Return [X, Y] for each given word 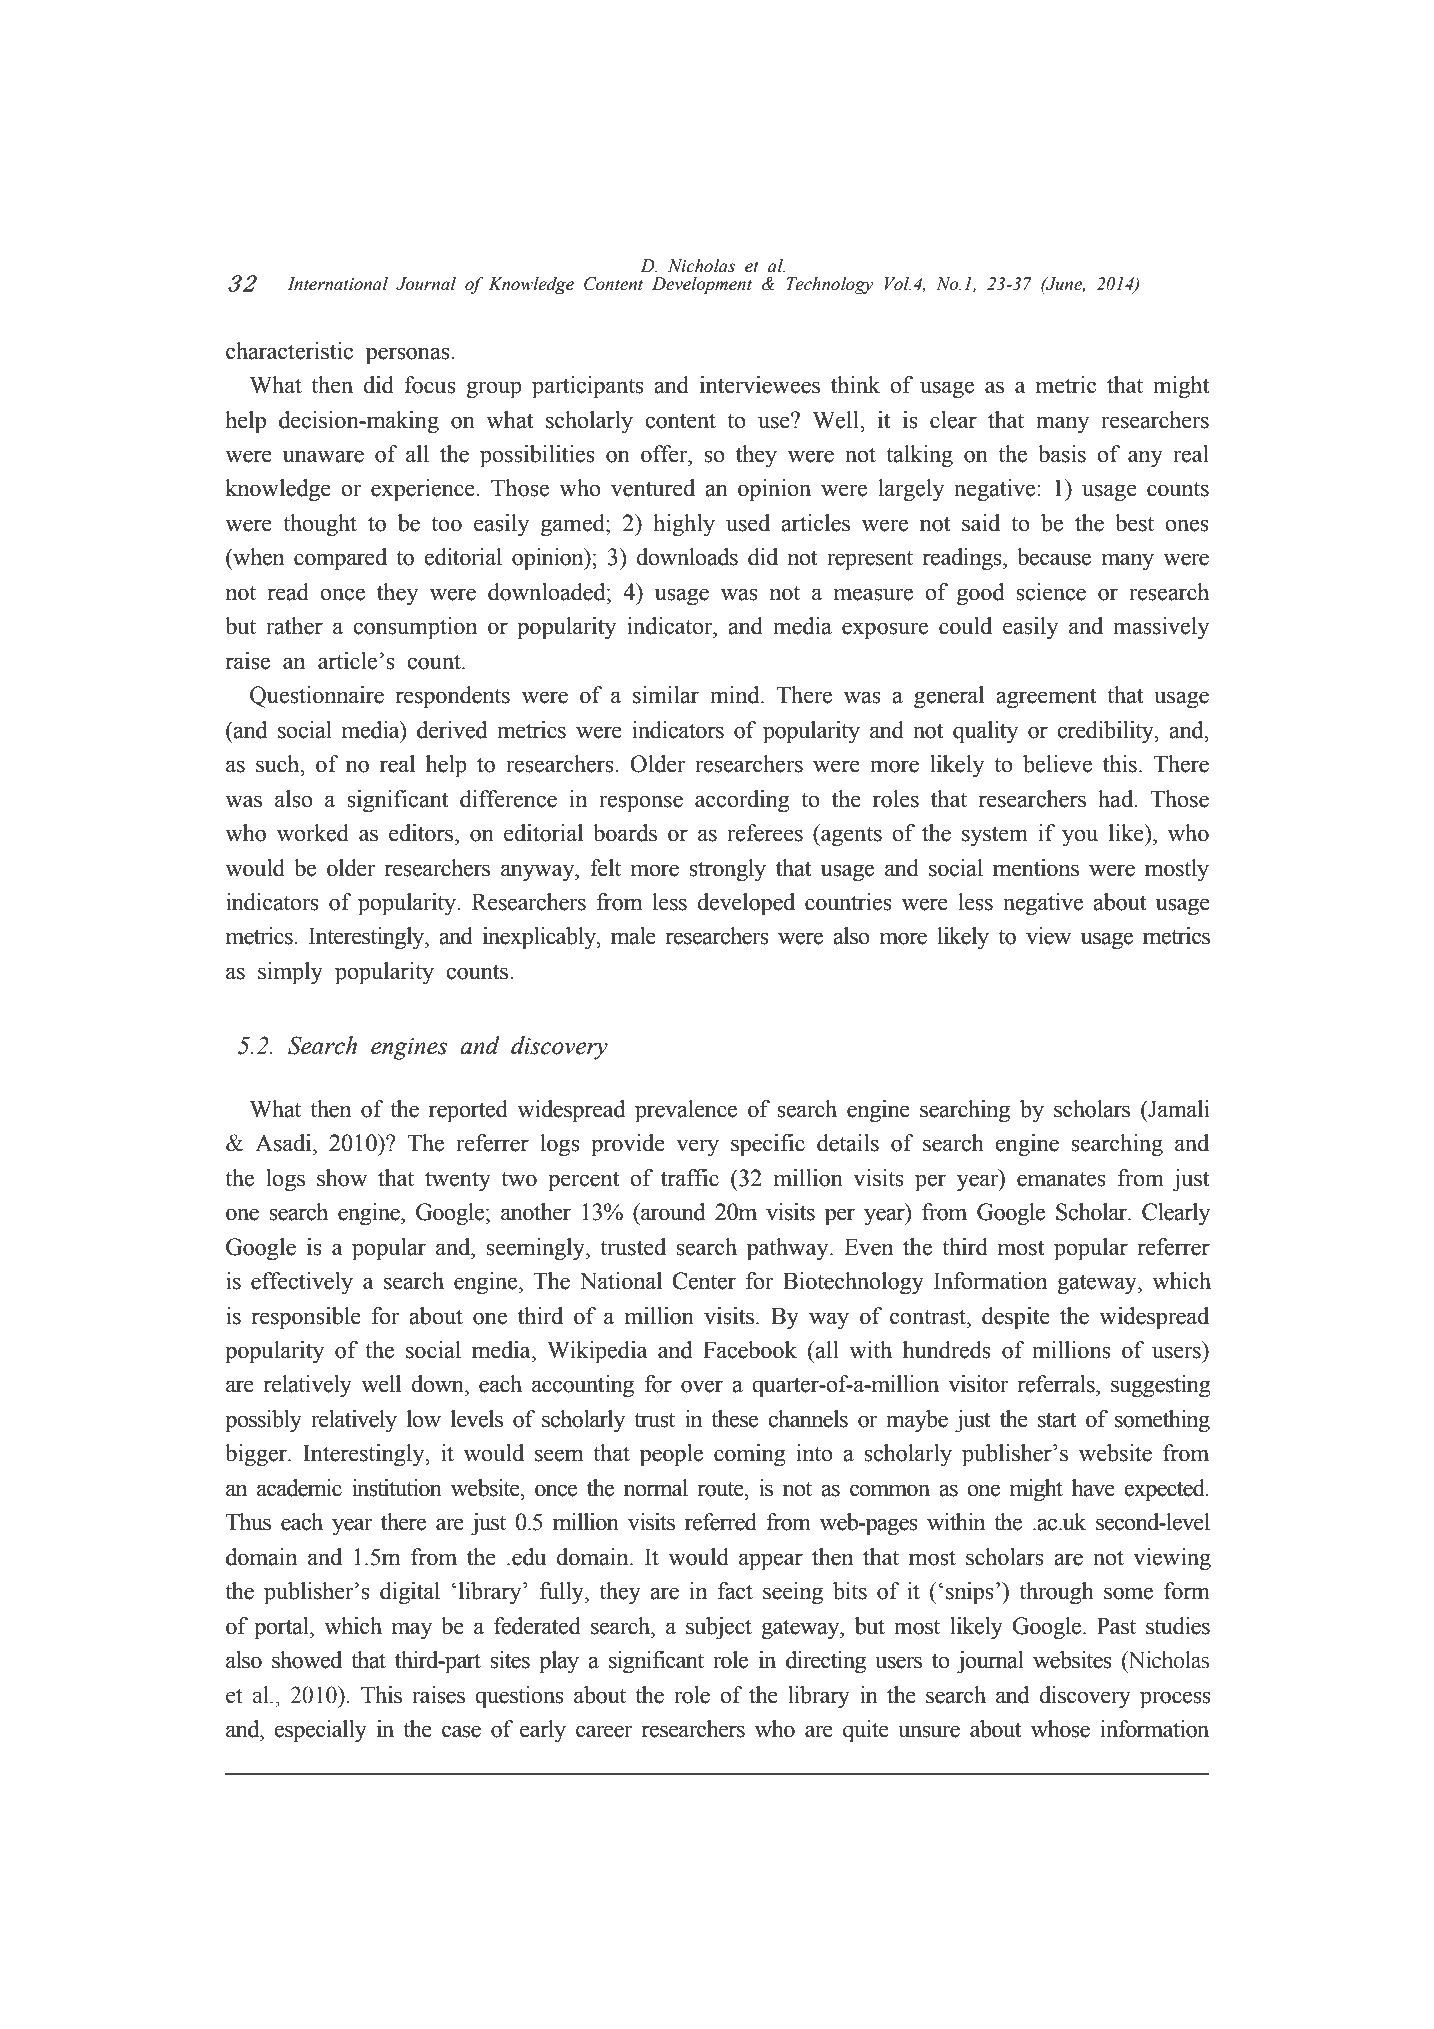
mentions [1036, 868]
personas [409, 356]
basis [1062, 454]
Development [702, 285]
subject [719, 1628]
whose [1060, 1729]
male [633, 936]
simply [290, 973]
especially [320, 1731]
